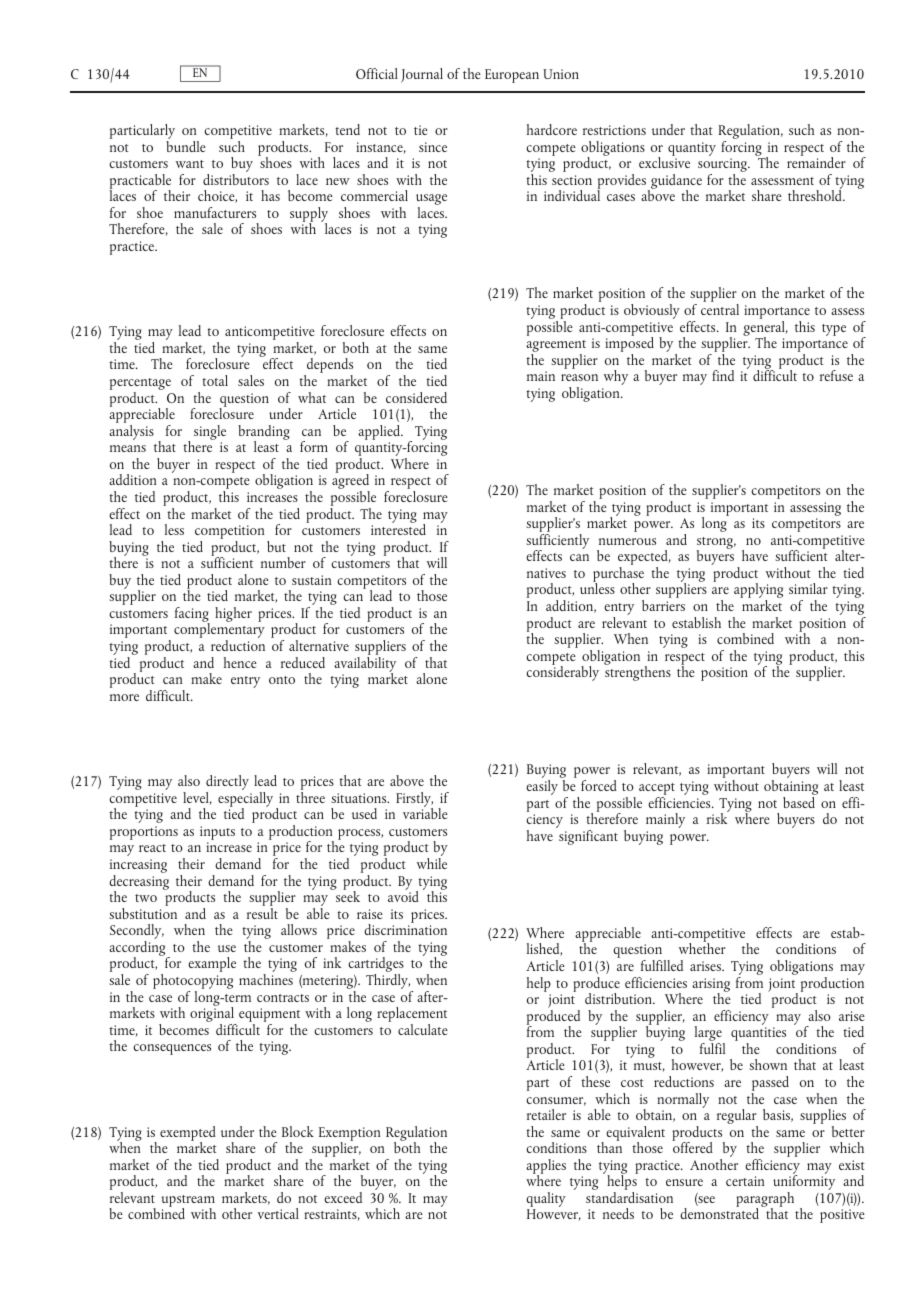 This image has height=1308, width=924. Describe the element at coordinates (758, 592) in the image. I see `applying` at that location.
